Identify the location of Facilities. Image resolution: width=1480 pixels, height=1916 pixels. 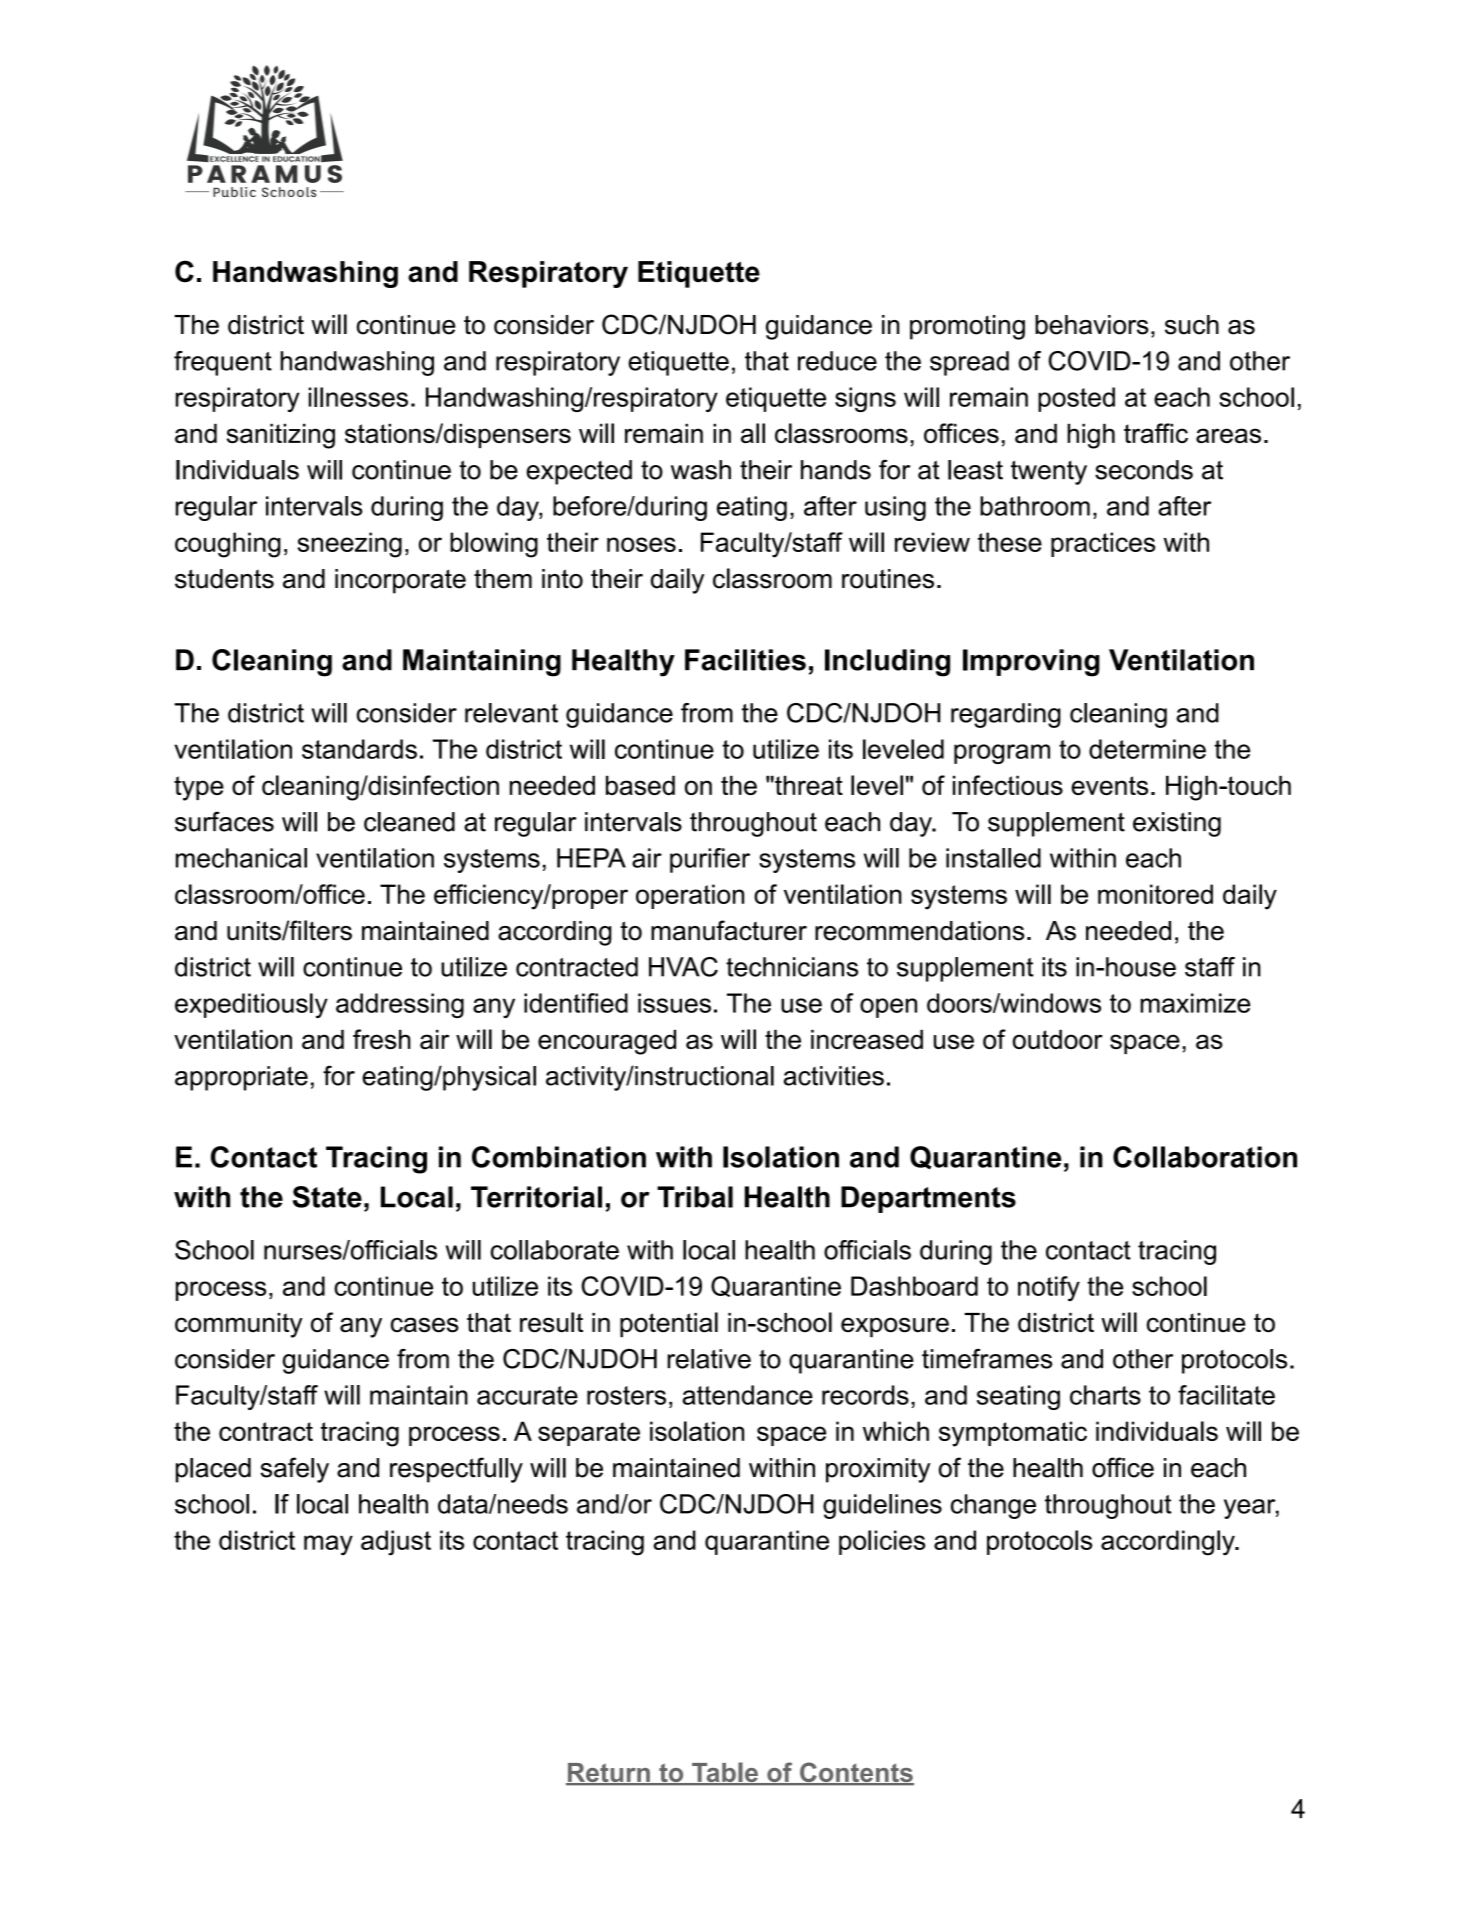
(745, 660).
